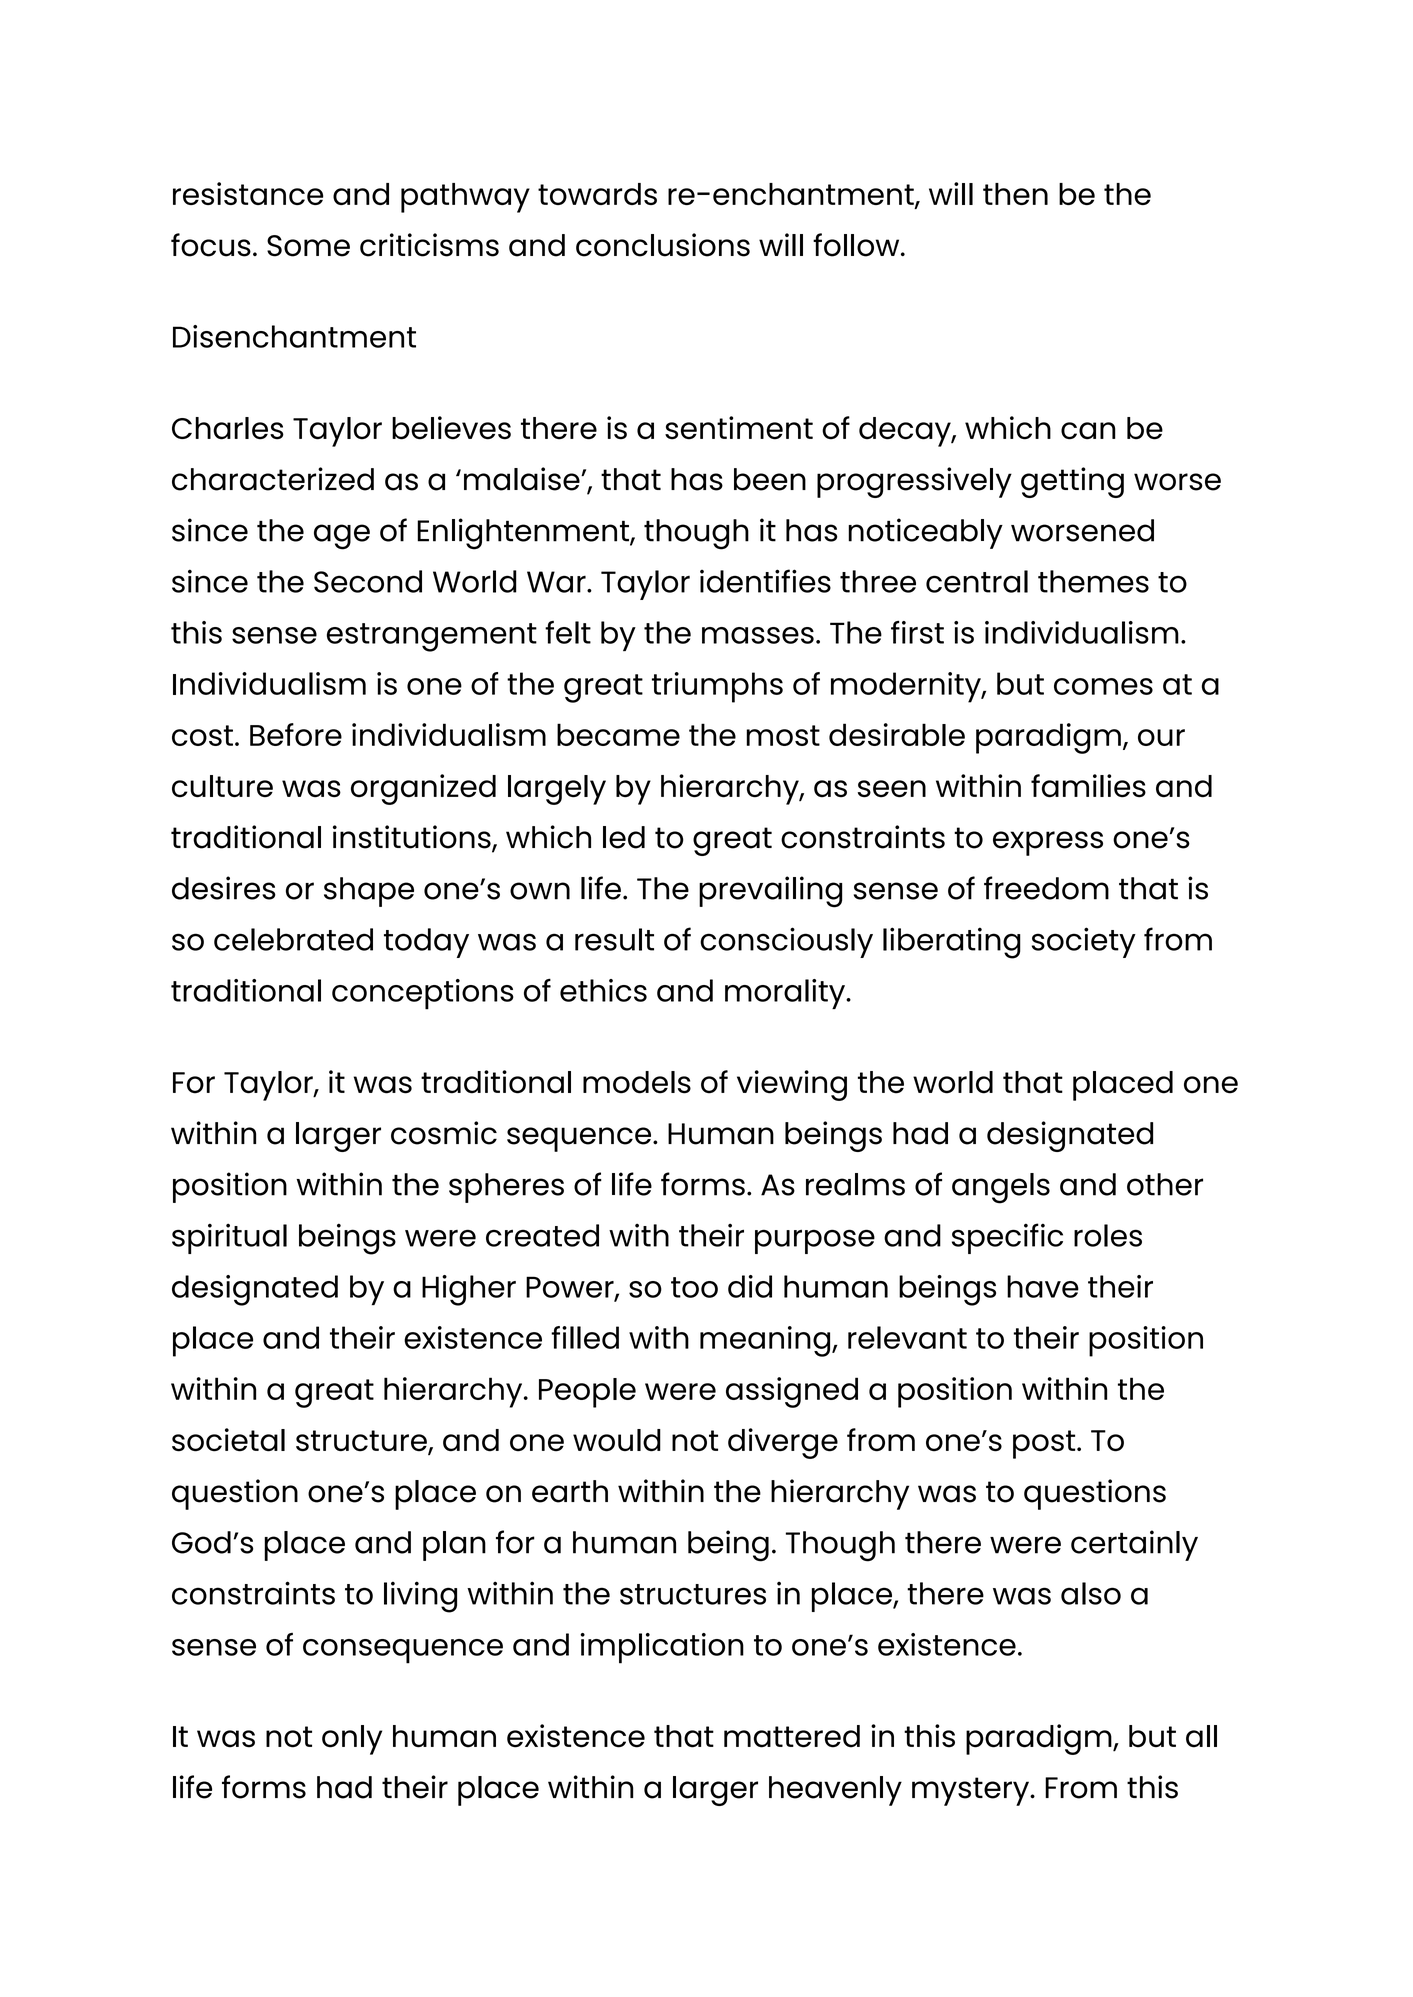 The image size is (1413, 1997). I want to click on meaning, so click(766, 1341).
